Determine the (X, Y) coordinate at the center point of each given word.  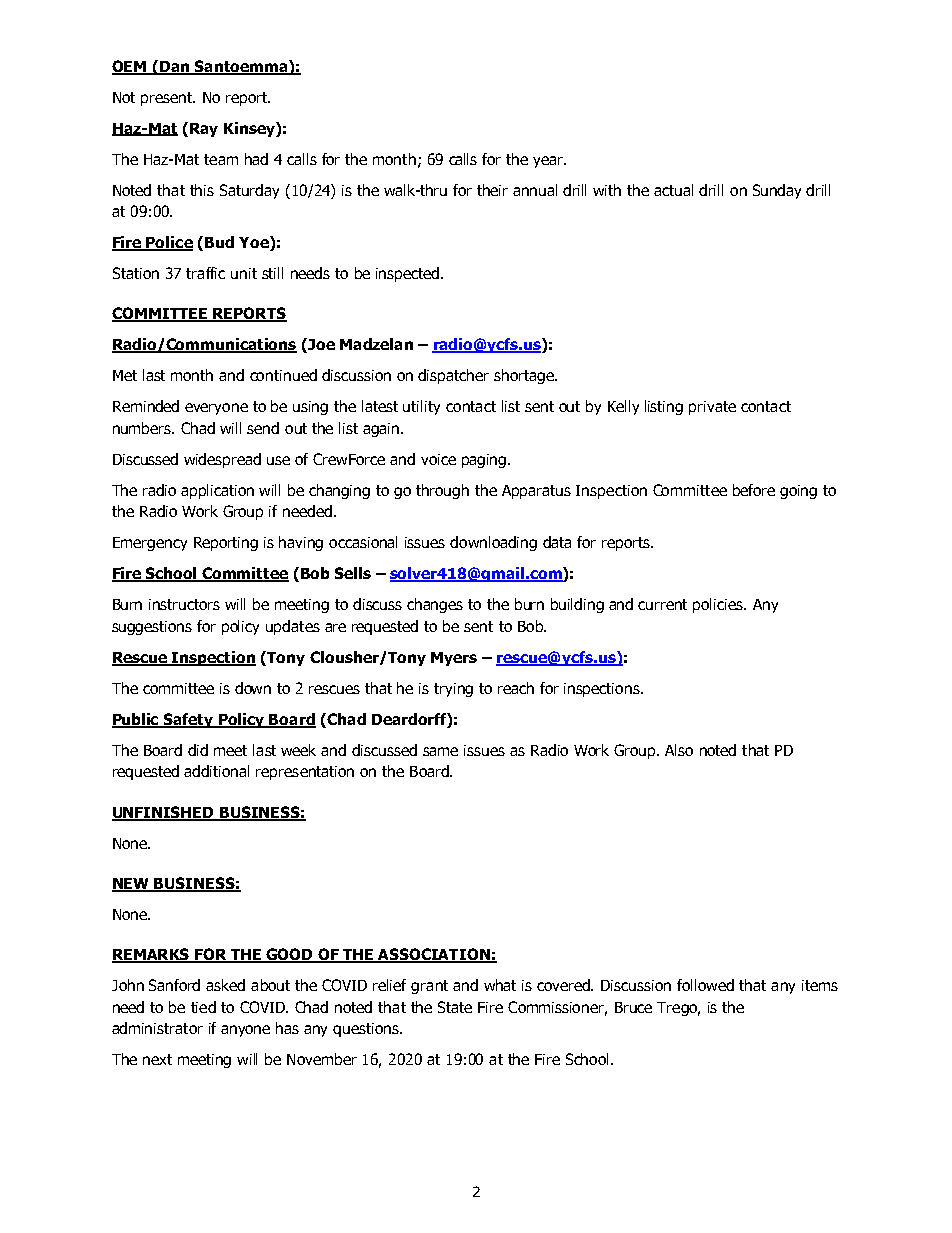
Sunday (777, 191)
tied (203, 1007)
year (549, 162)
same (440, 751)
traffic (205, 273)
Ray (204, 130)
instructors (184, 604)
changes (435, 605)
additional (216, 771)
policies (719, 605)
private (712, 408)
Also (679, 750)
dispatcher (453, 376)
